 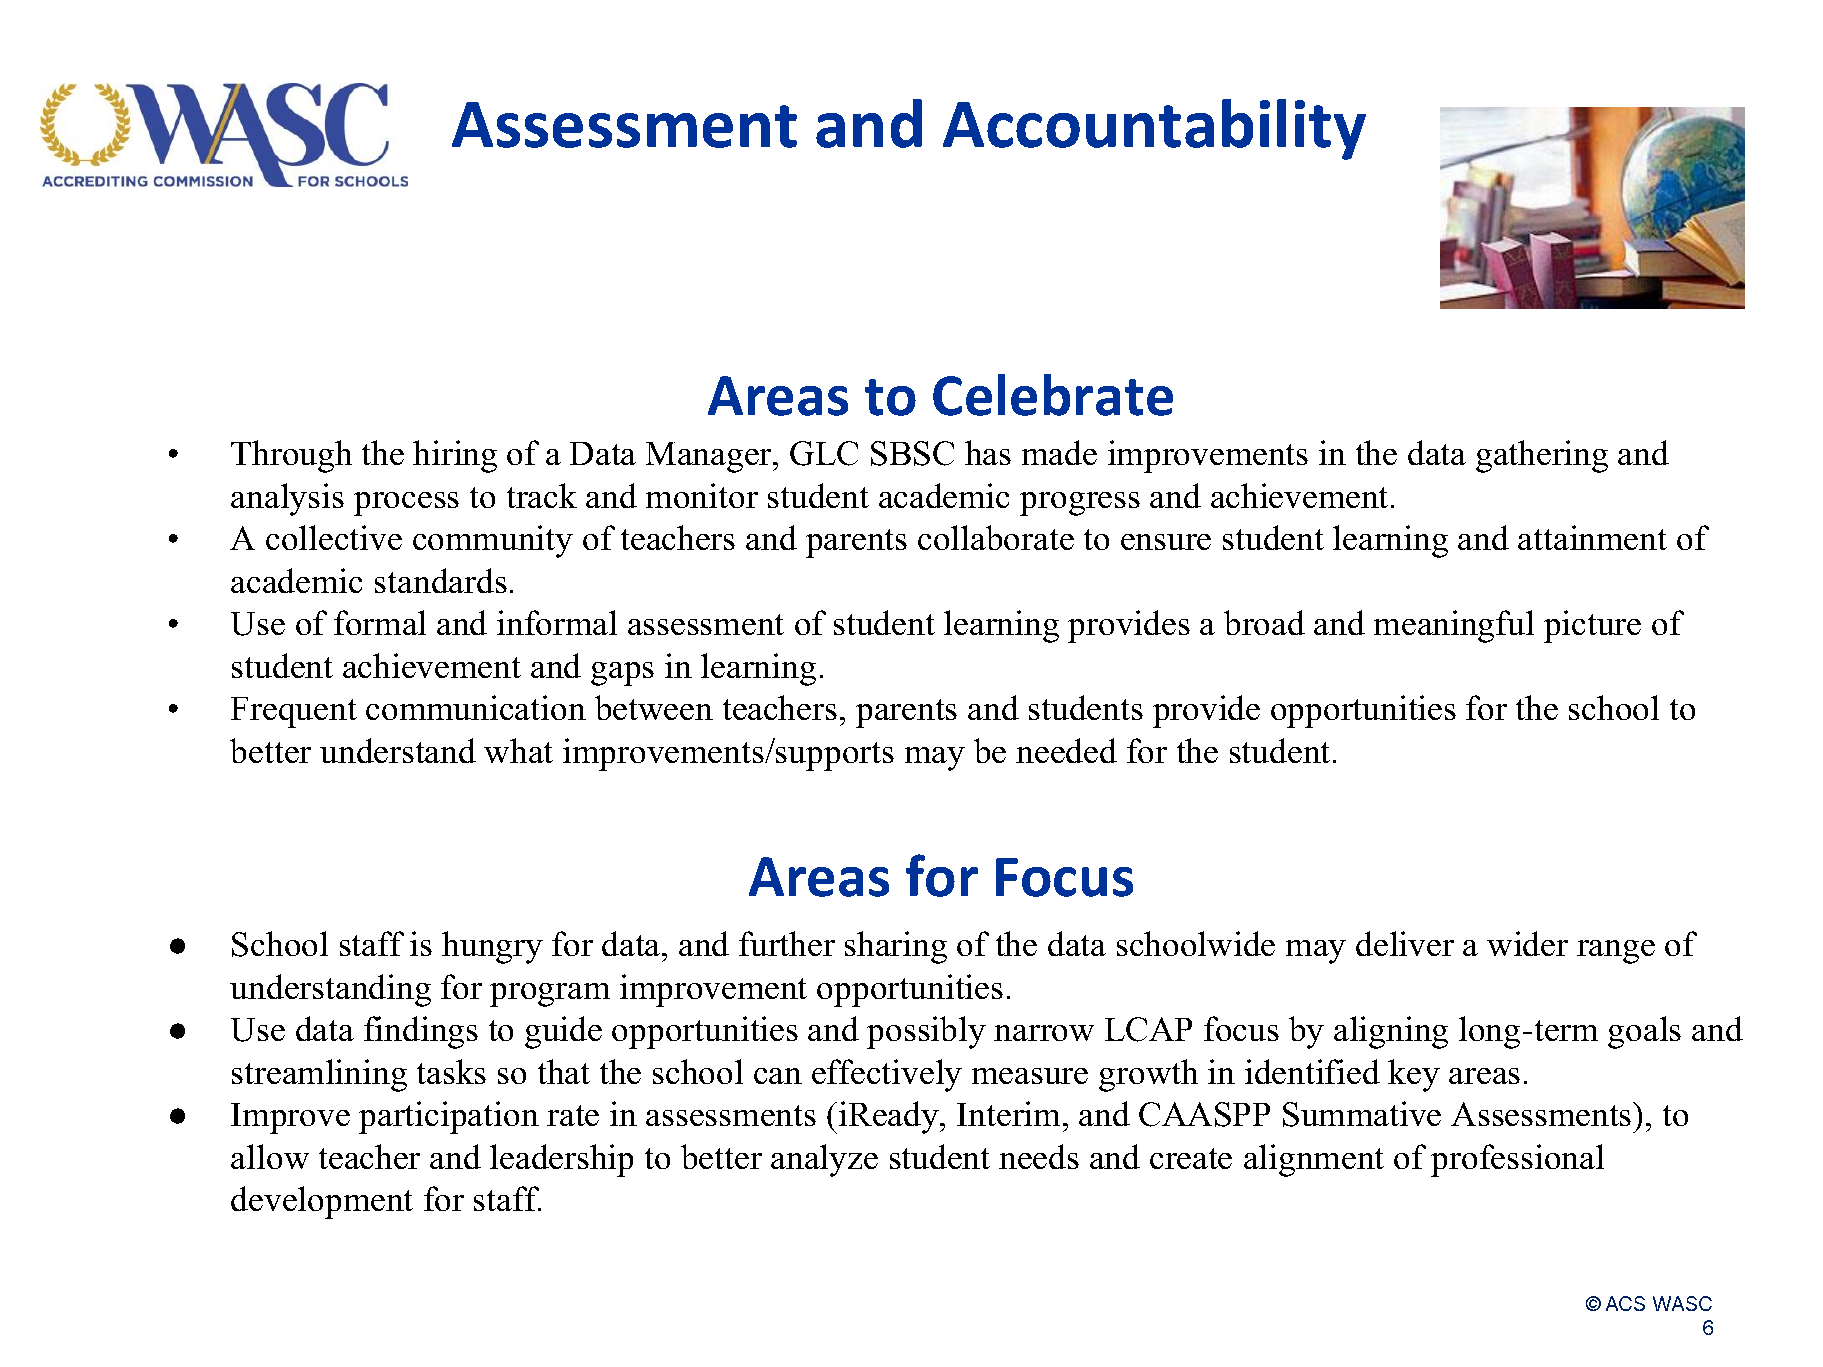 What do you see at coordinates (1154, 129) in the image?
I see `Accountability` at bounding box center [1154, 129].
